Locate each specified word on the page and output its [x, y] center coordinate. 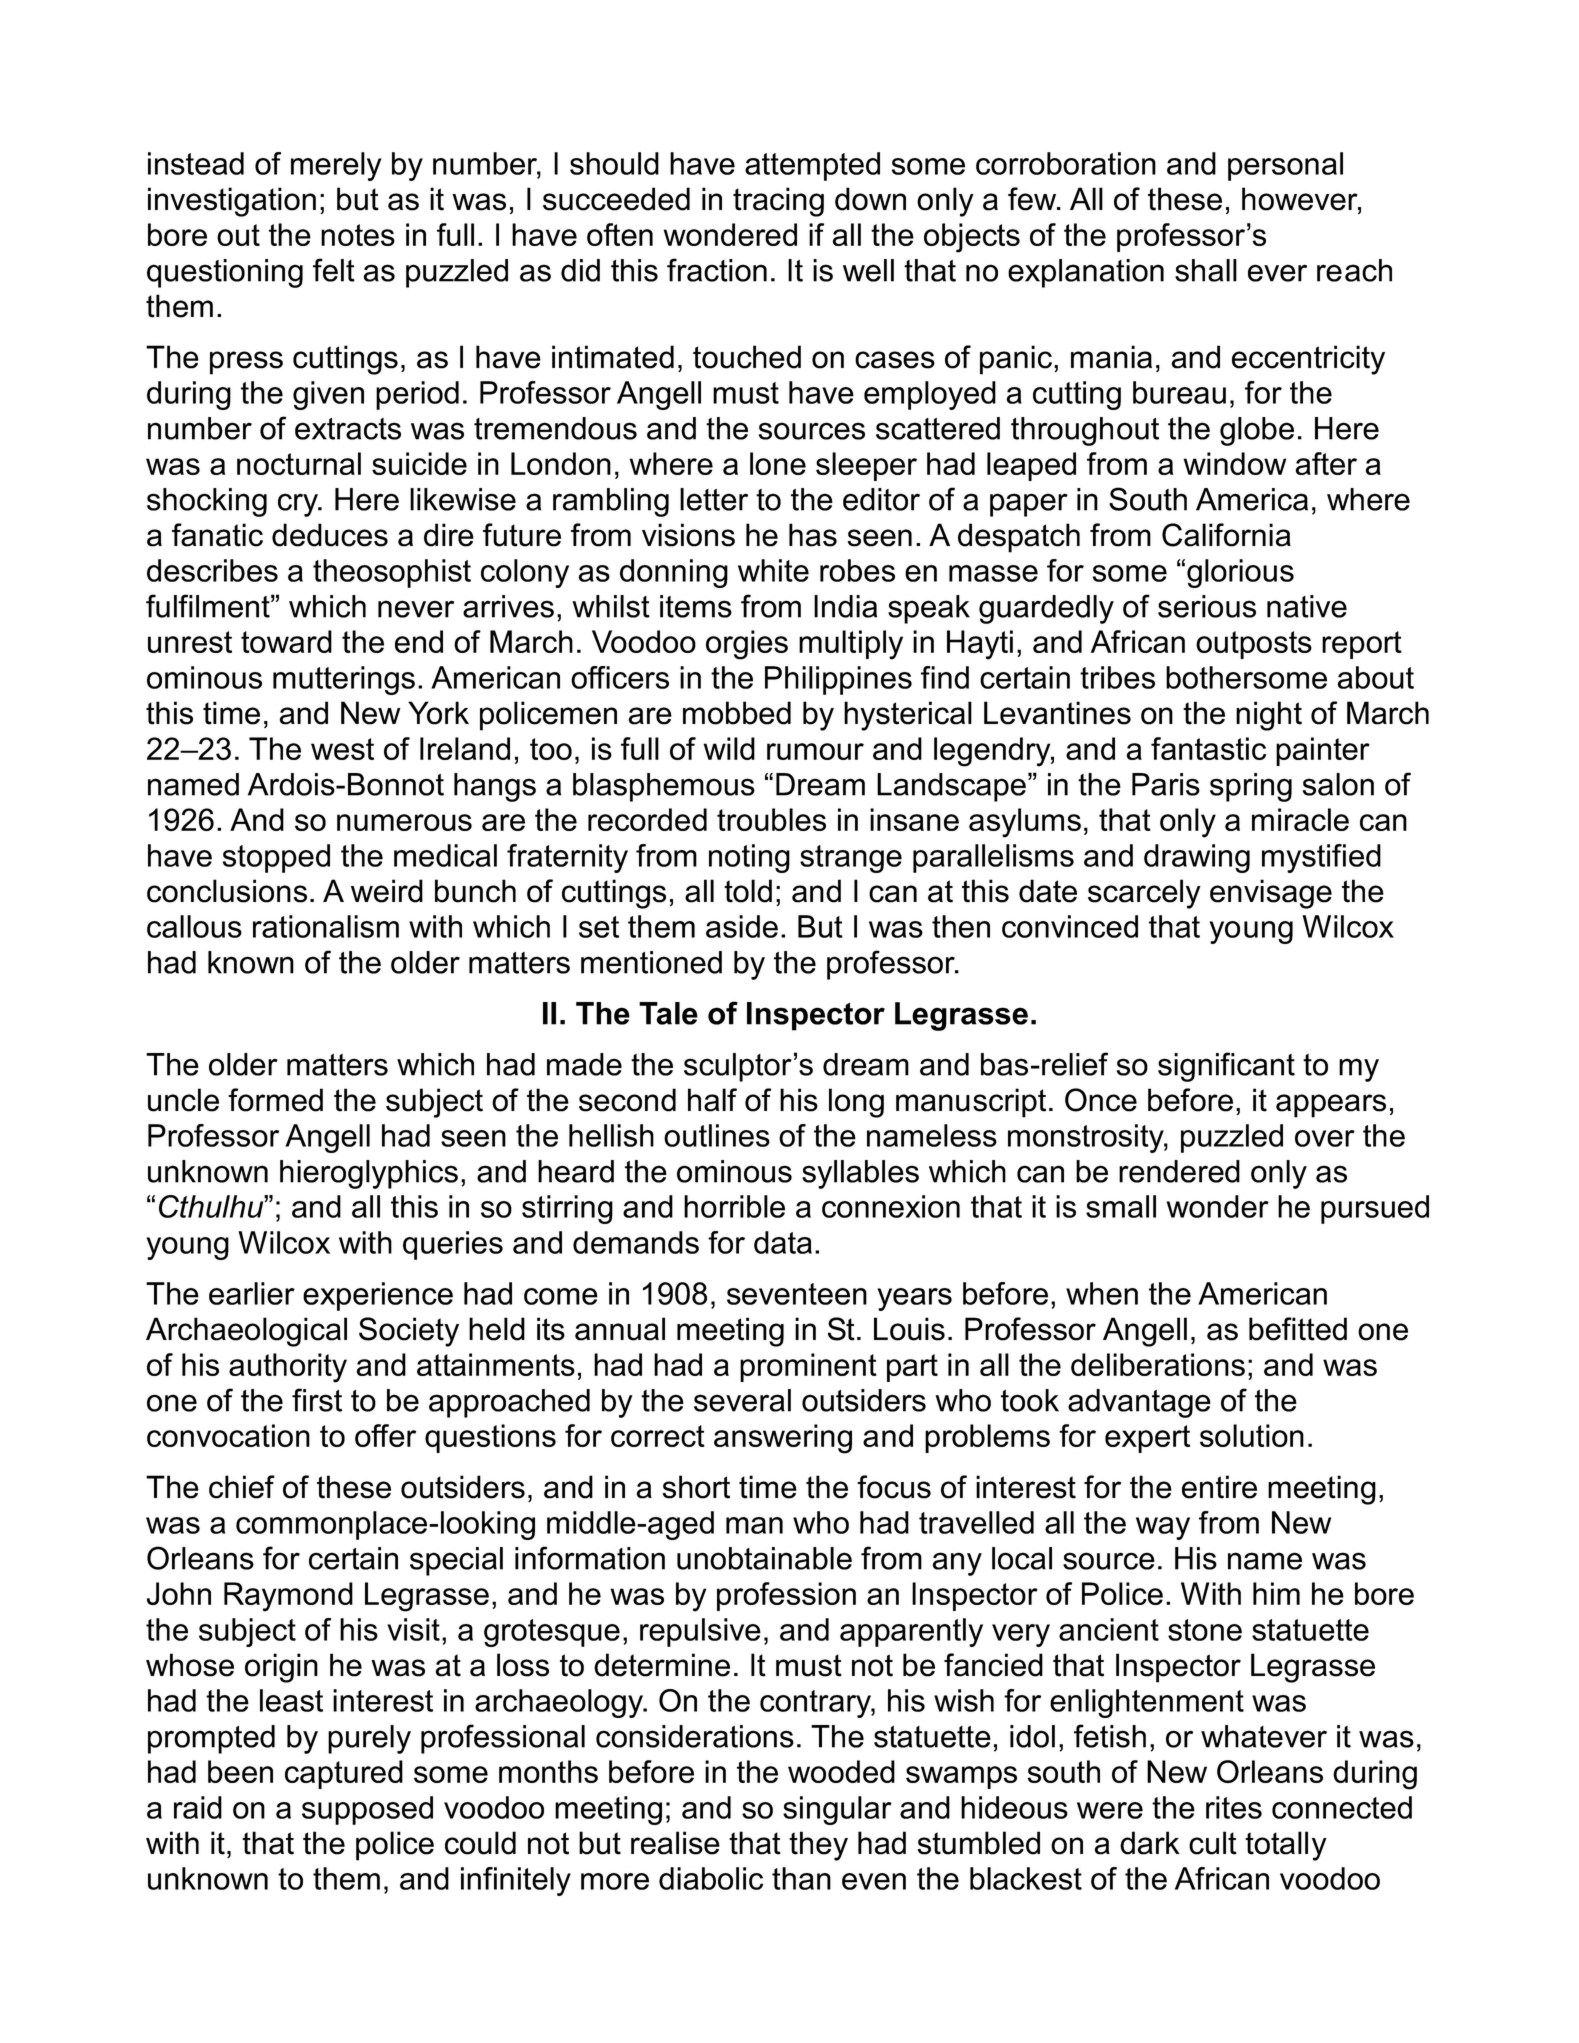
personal [1285, 166]
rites [1234, 1807]
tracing [778, 202]
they [818, 1846]
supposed [367, 1810]
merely [336, 166]
